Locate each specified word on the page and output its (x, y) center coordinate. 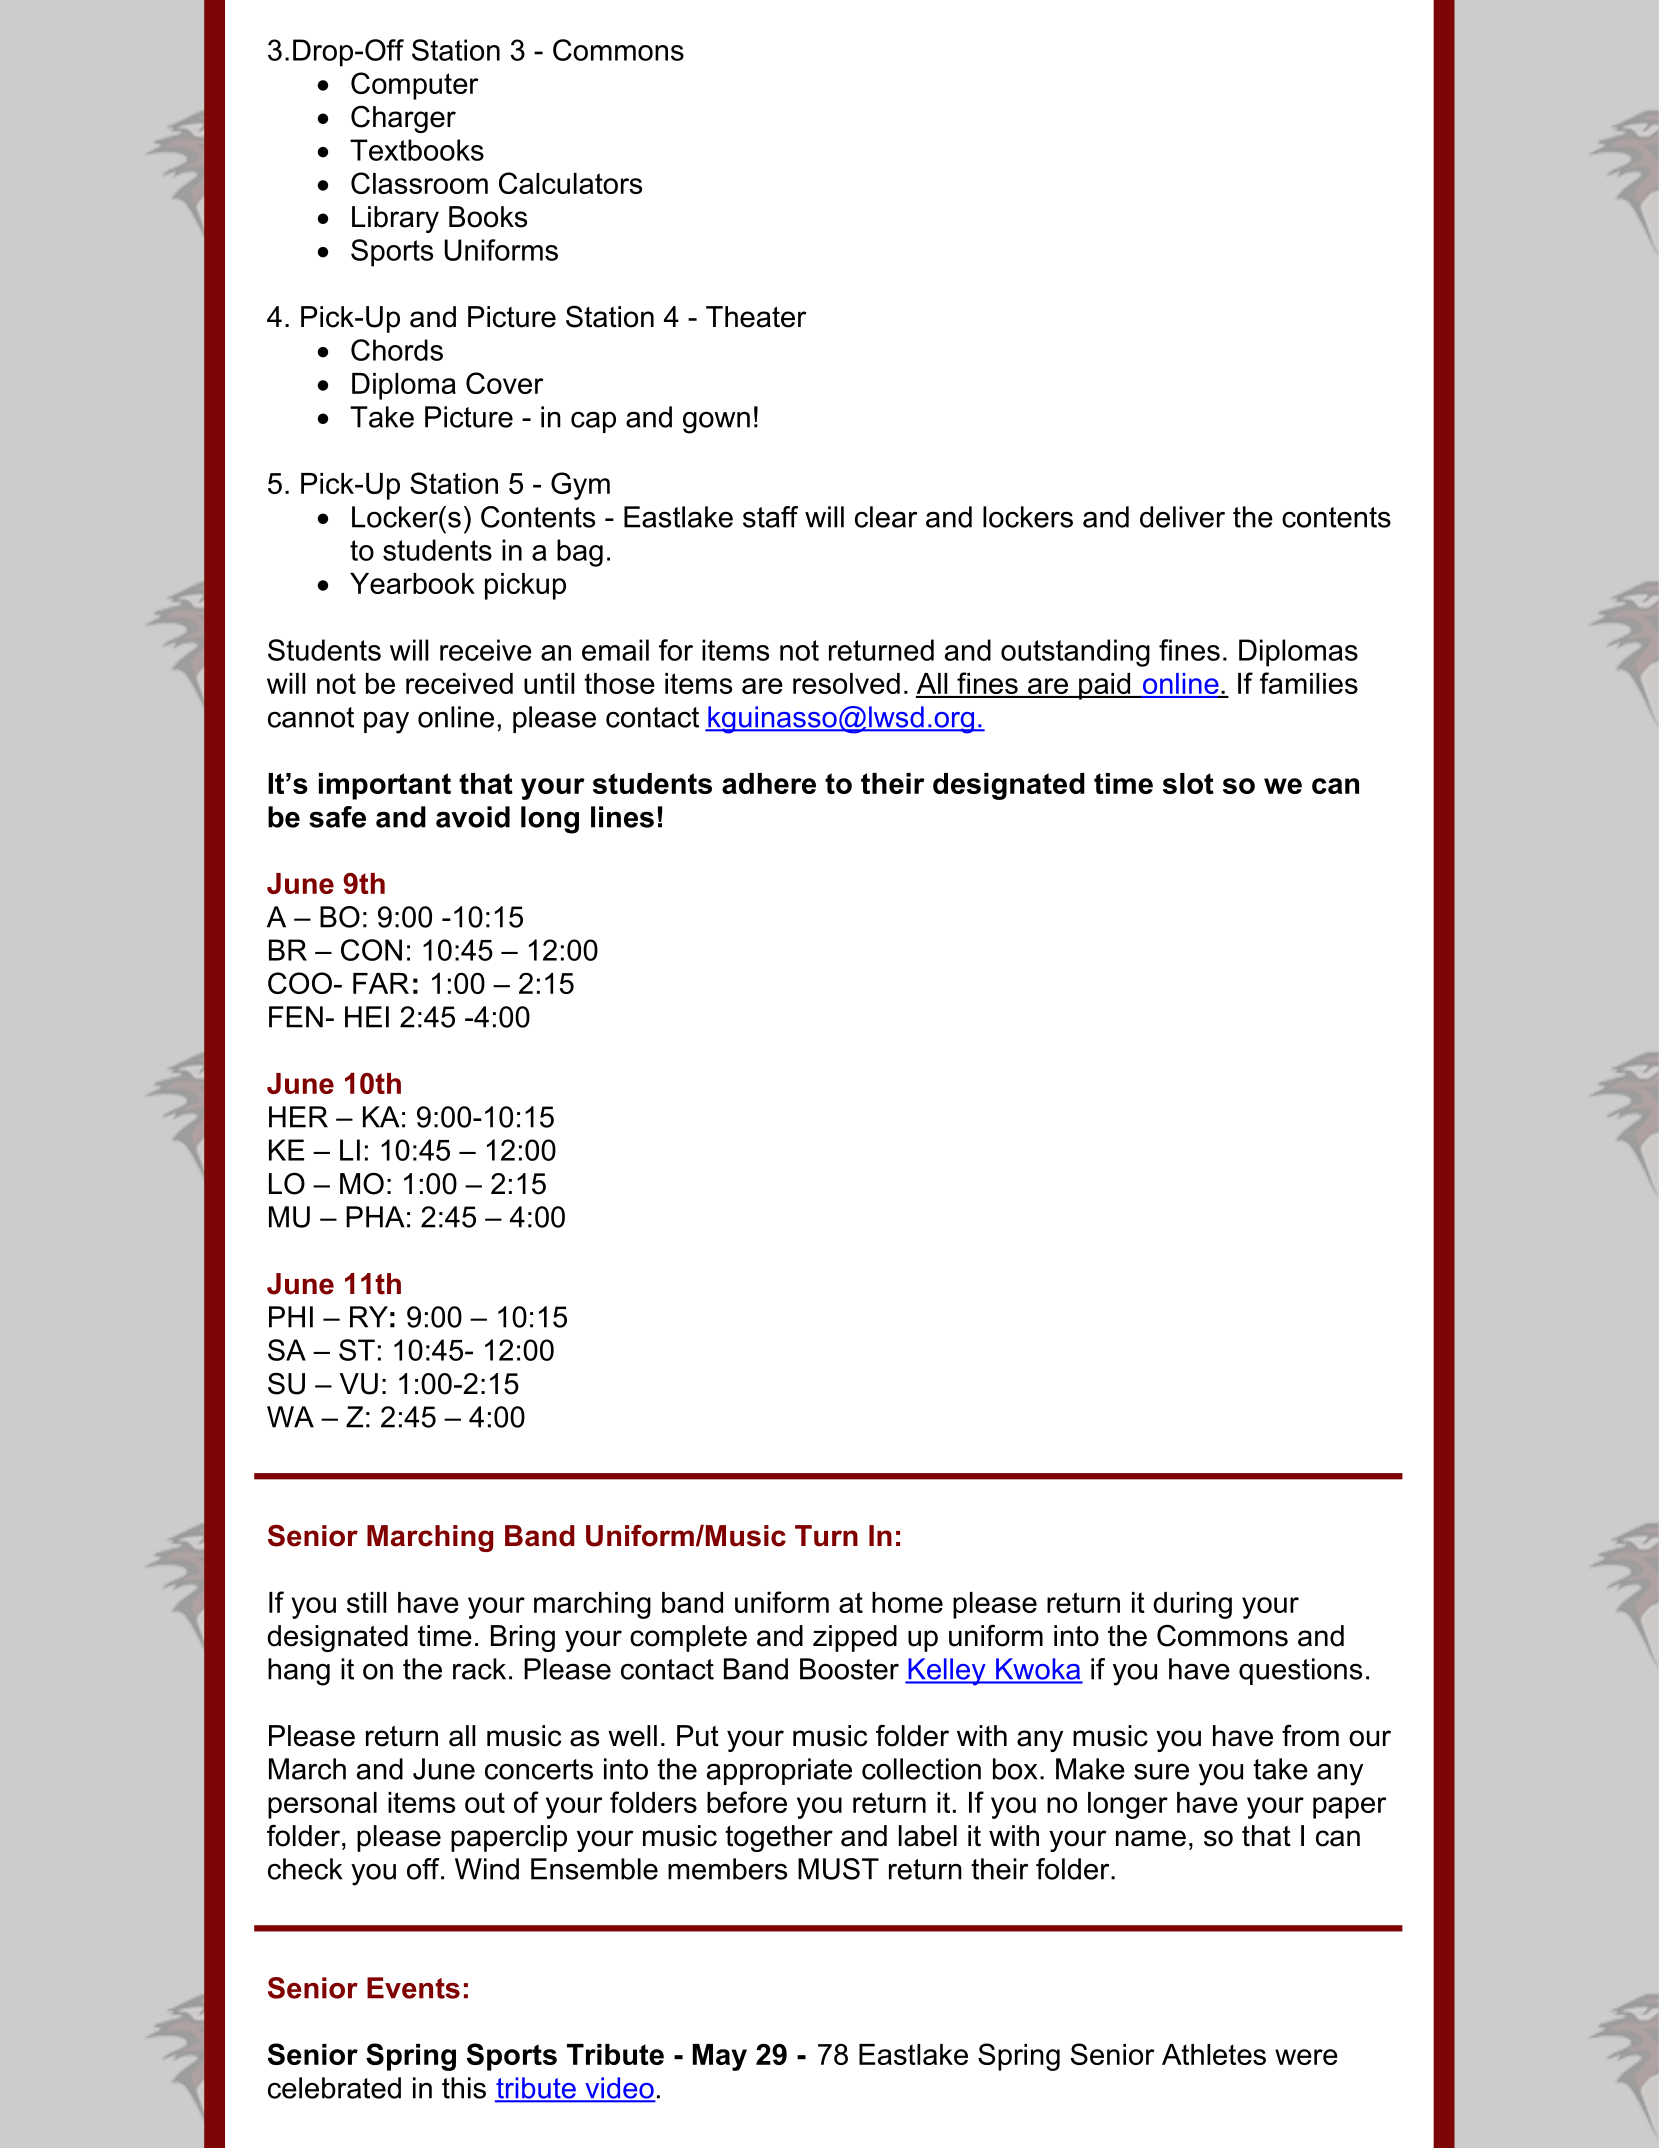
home (907, 1602)
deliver (1182, 517)
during (1192, 1605)
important (385, 786)
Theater (756, 317)
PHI (291, 1317)
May (720, 2057)
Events (413, 1988)
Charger (403, 119)
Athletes (1214, 2054)
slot (1188, 783)
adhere (769, 783)
